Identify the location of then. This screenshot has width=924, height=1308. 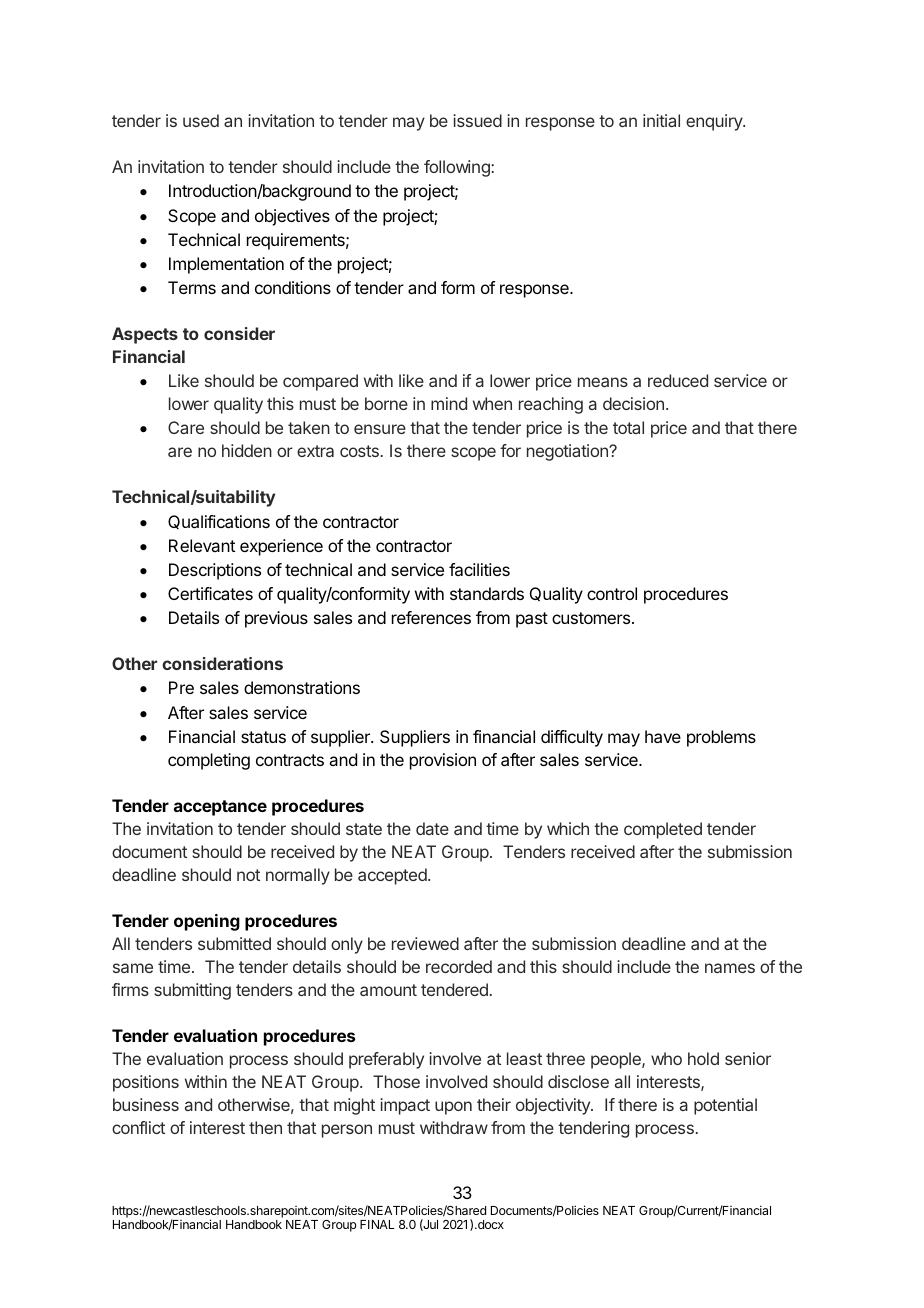
(265, 1127).
